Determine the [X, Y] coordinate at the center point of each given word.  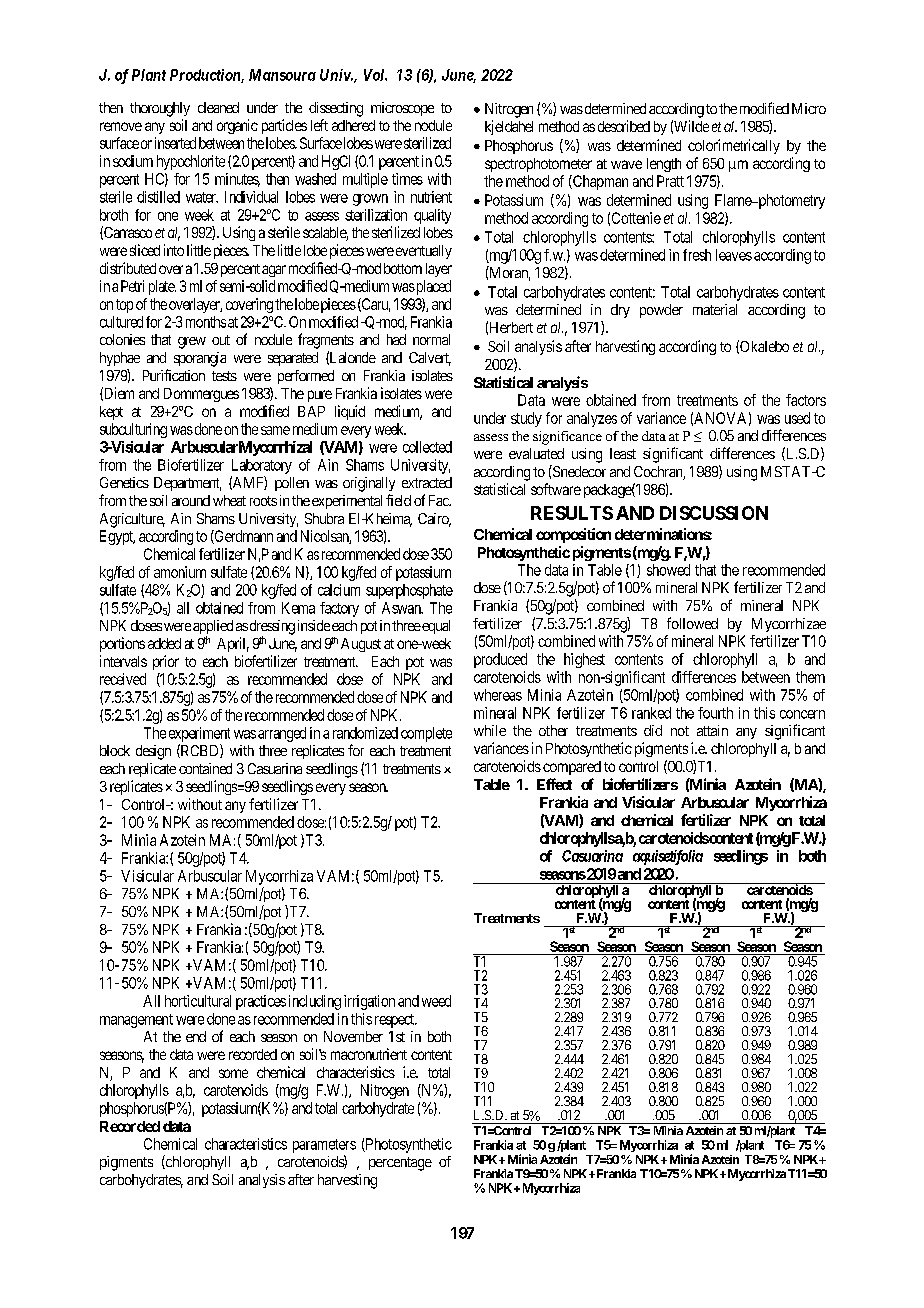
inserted [175, 143]
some [233, 1073]
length [664, 165]
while [490, 730]
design [153, 752]
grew [192, 343]
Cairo [434, 520]
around [191, 500]
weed [436, 1001]
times [407, 179]
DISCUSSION [714, 513]
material [715, 309]
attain [712, 730]
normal [431, 339]
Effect [554, 784]
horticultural [198, 1001]
